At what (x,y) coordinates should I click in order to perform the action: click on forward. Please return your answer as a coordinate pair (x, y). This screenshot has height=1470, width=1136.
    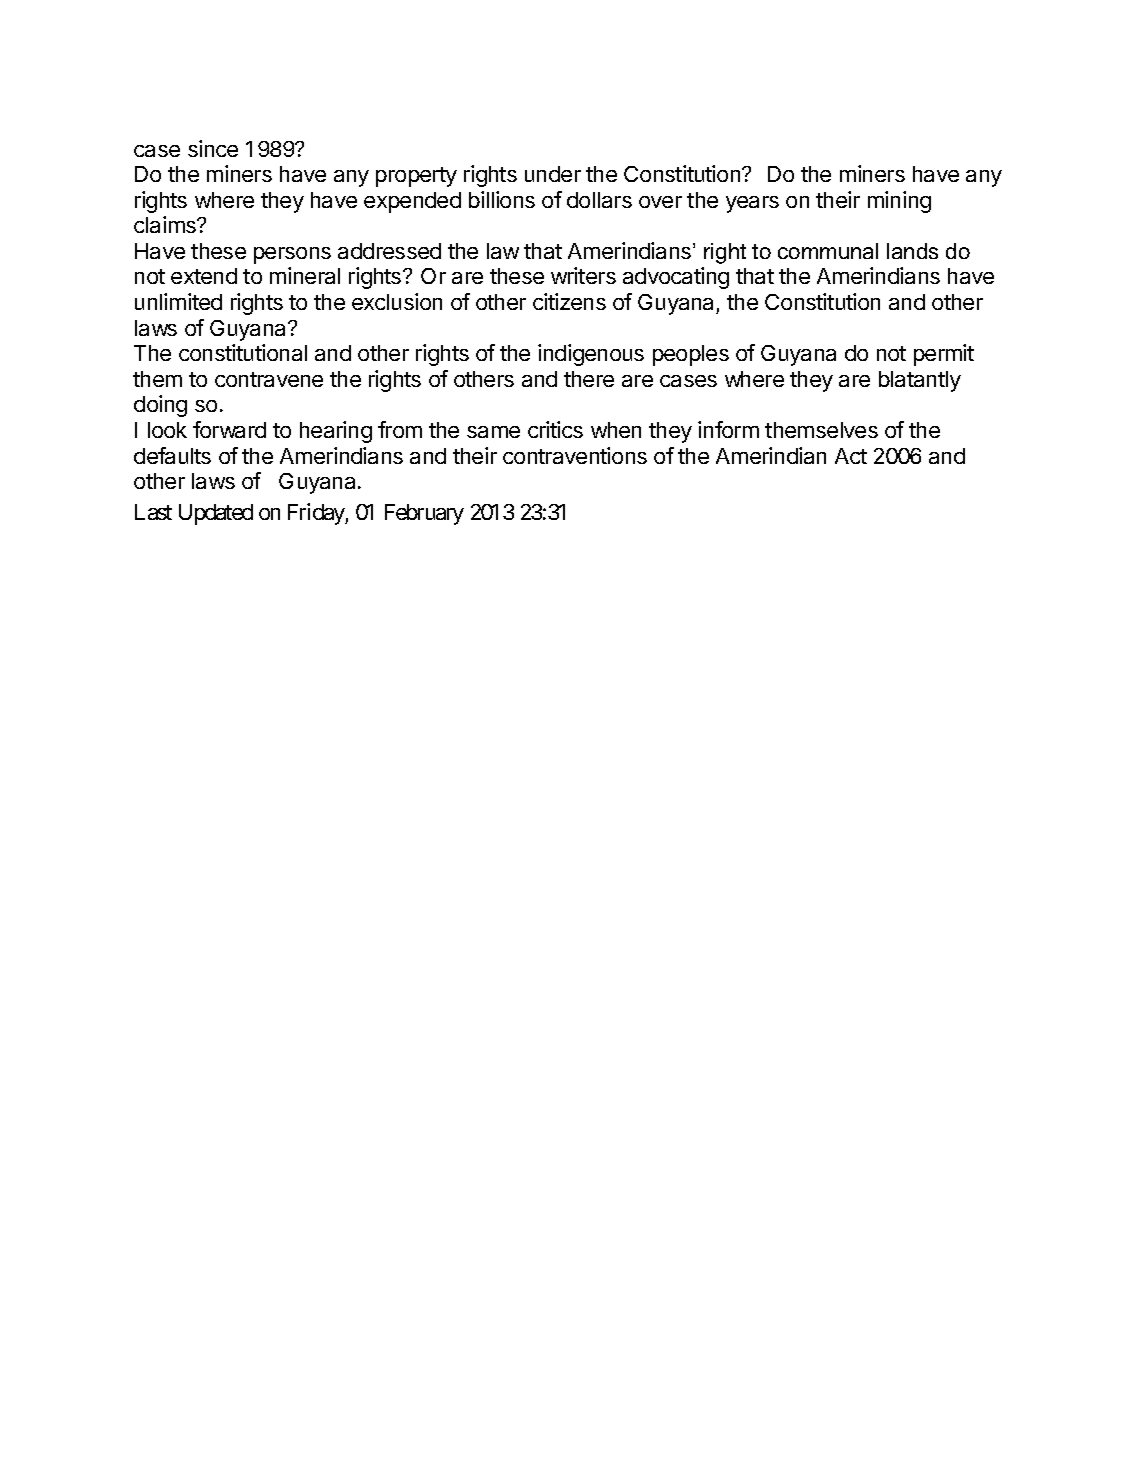
    Looking at the image, I should click on (229, 429).
